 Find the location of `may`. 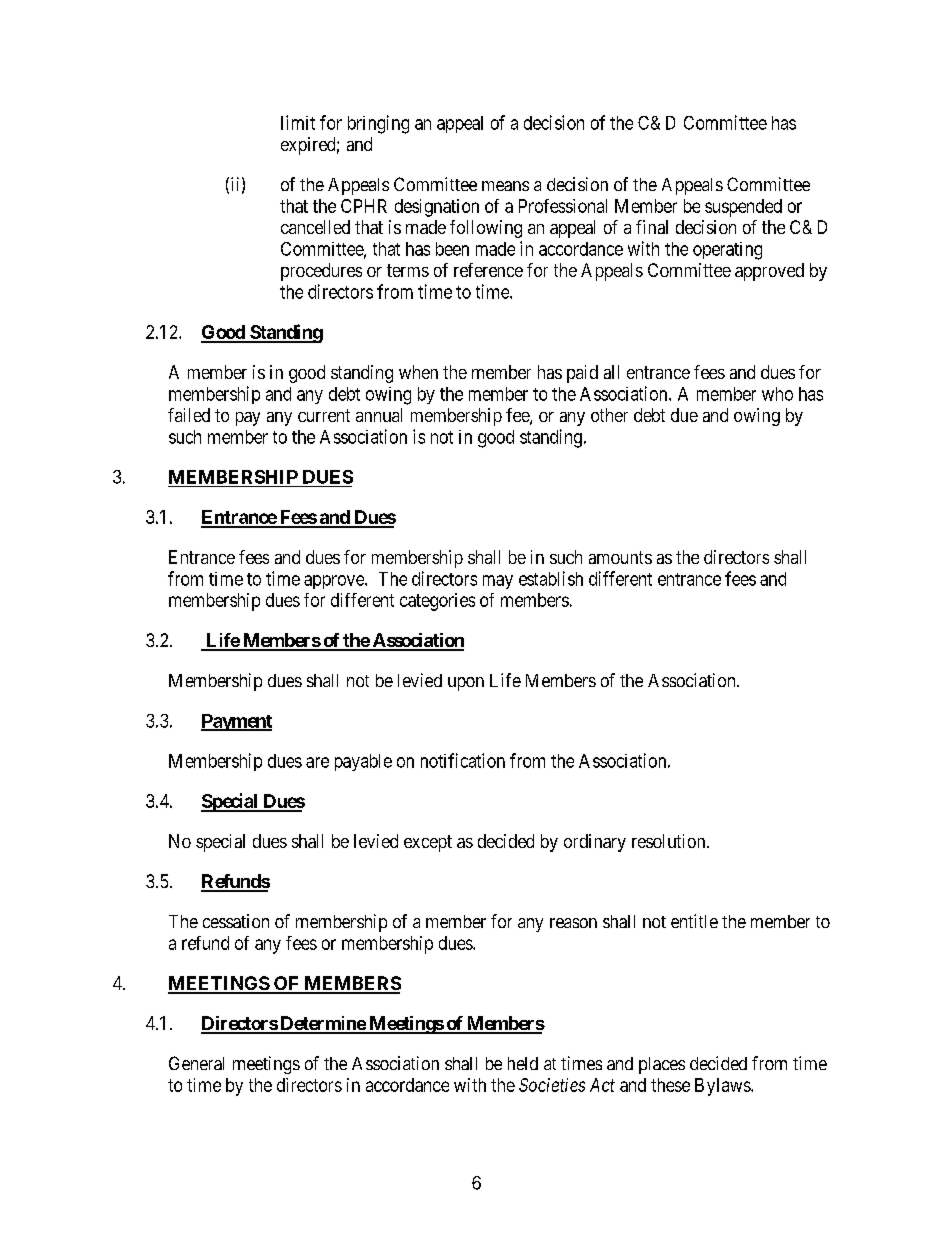

may is located at coordinates (498, 582).
